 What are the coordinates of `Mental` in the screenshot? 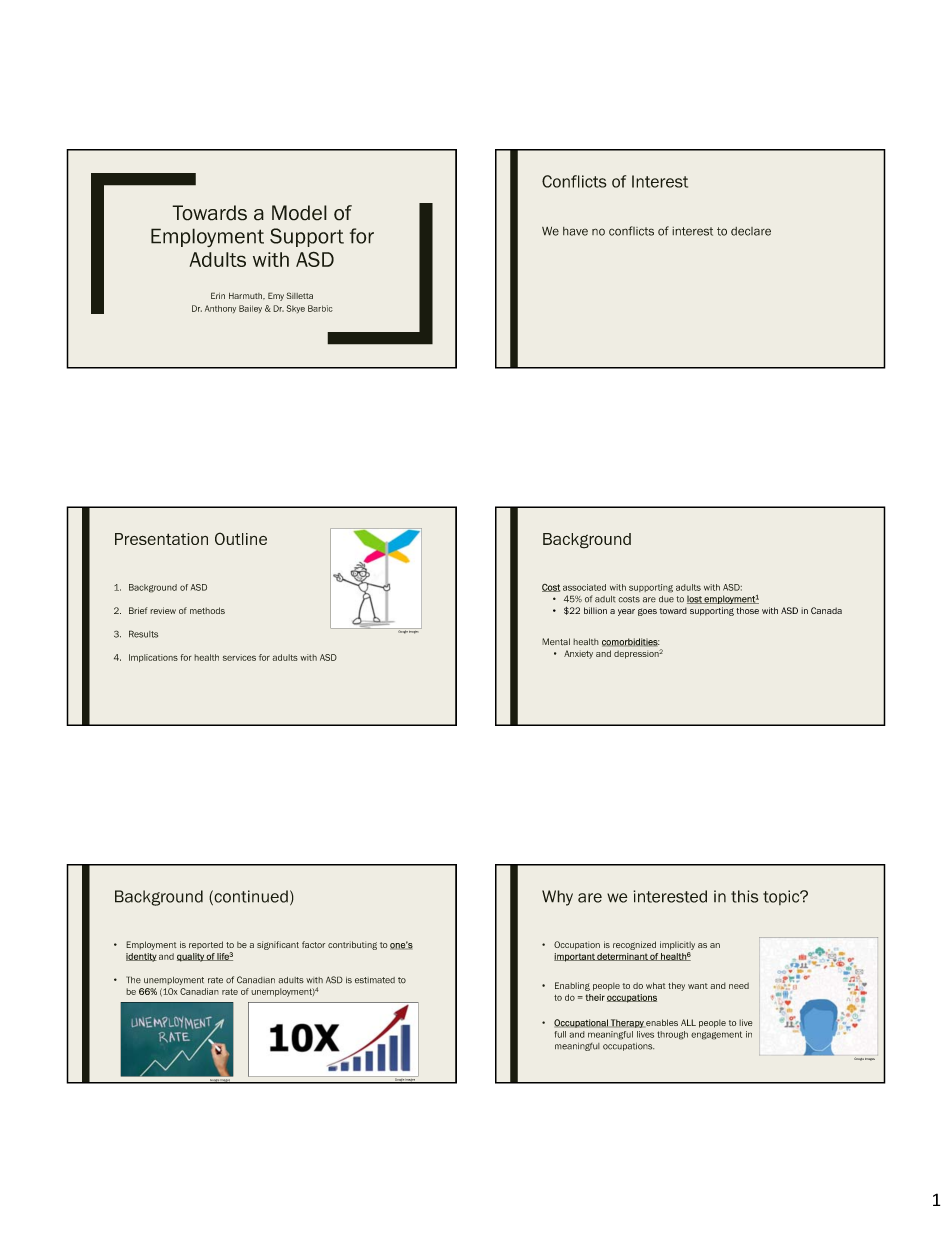 It's located at (556, 642).
